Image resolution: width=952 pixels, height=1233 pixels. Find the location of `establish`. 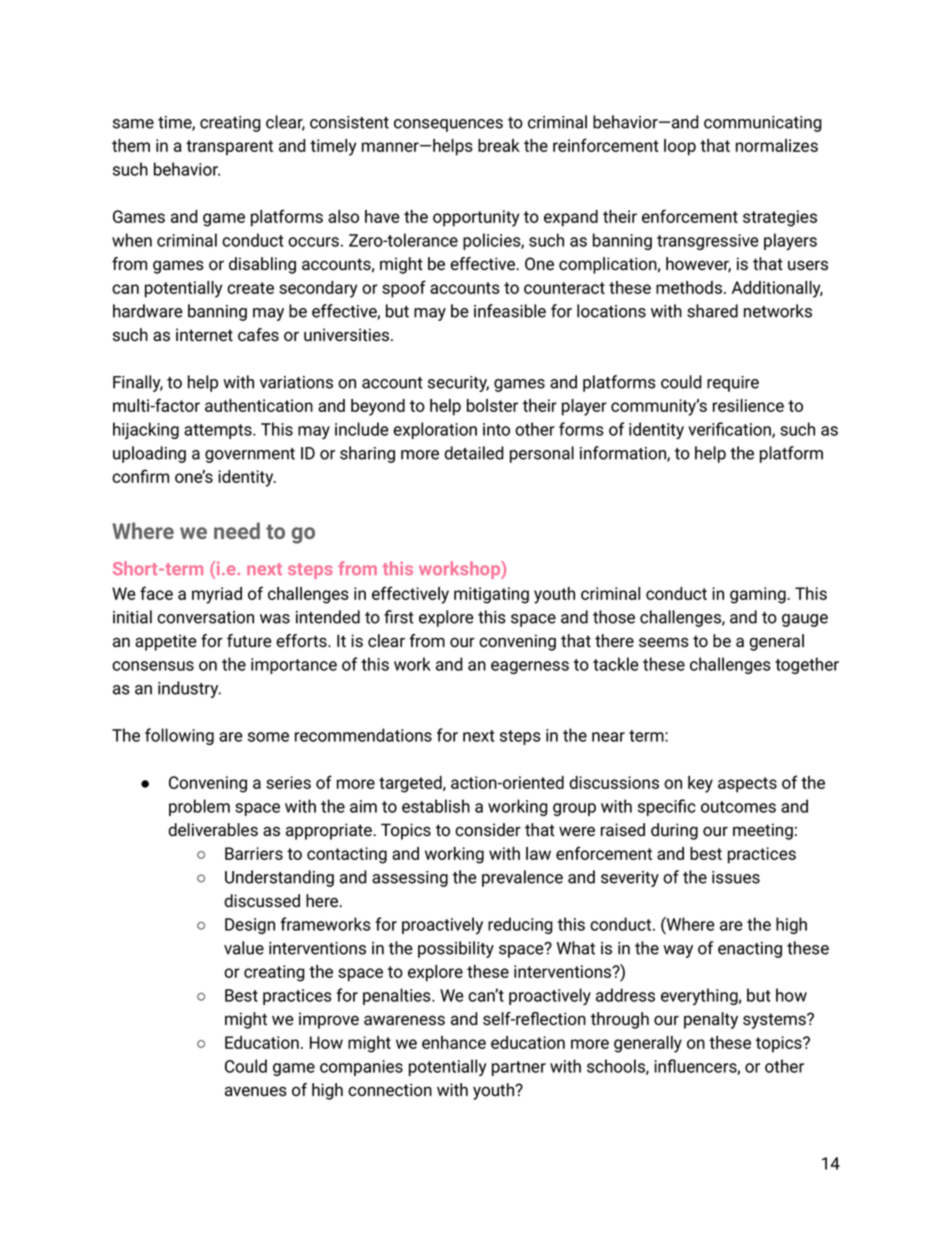

establish is located at coordinates (436, 806).
